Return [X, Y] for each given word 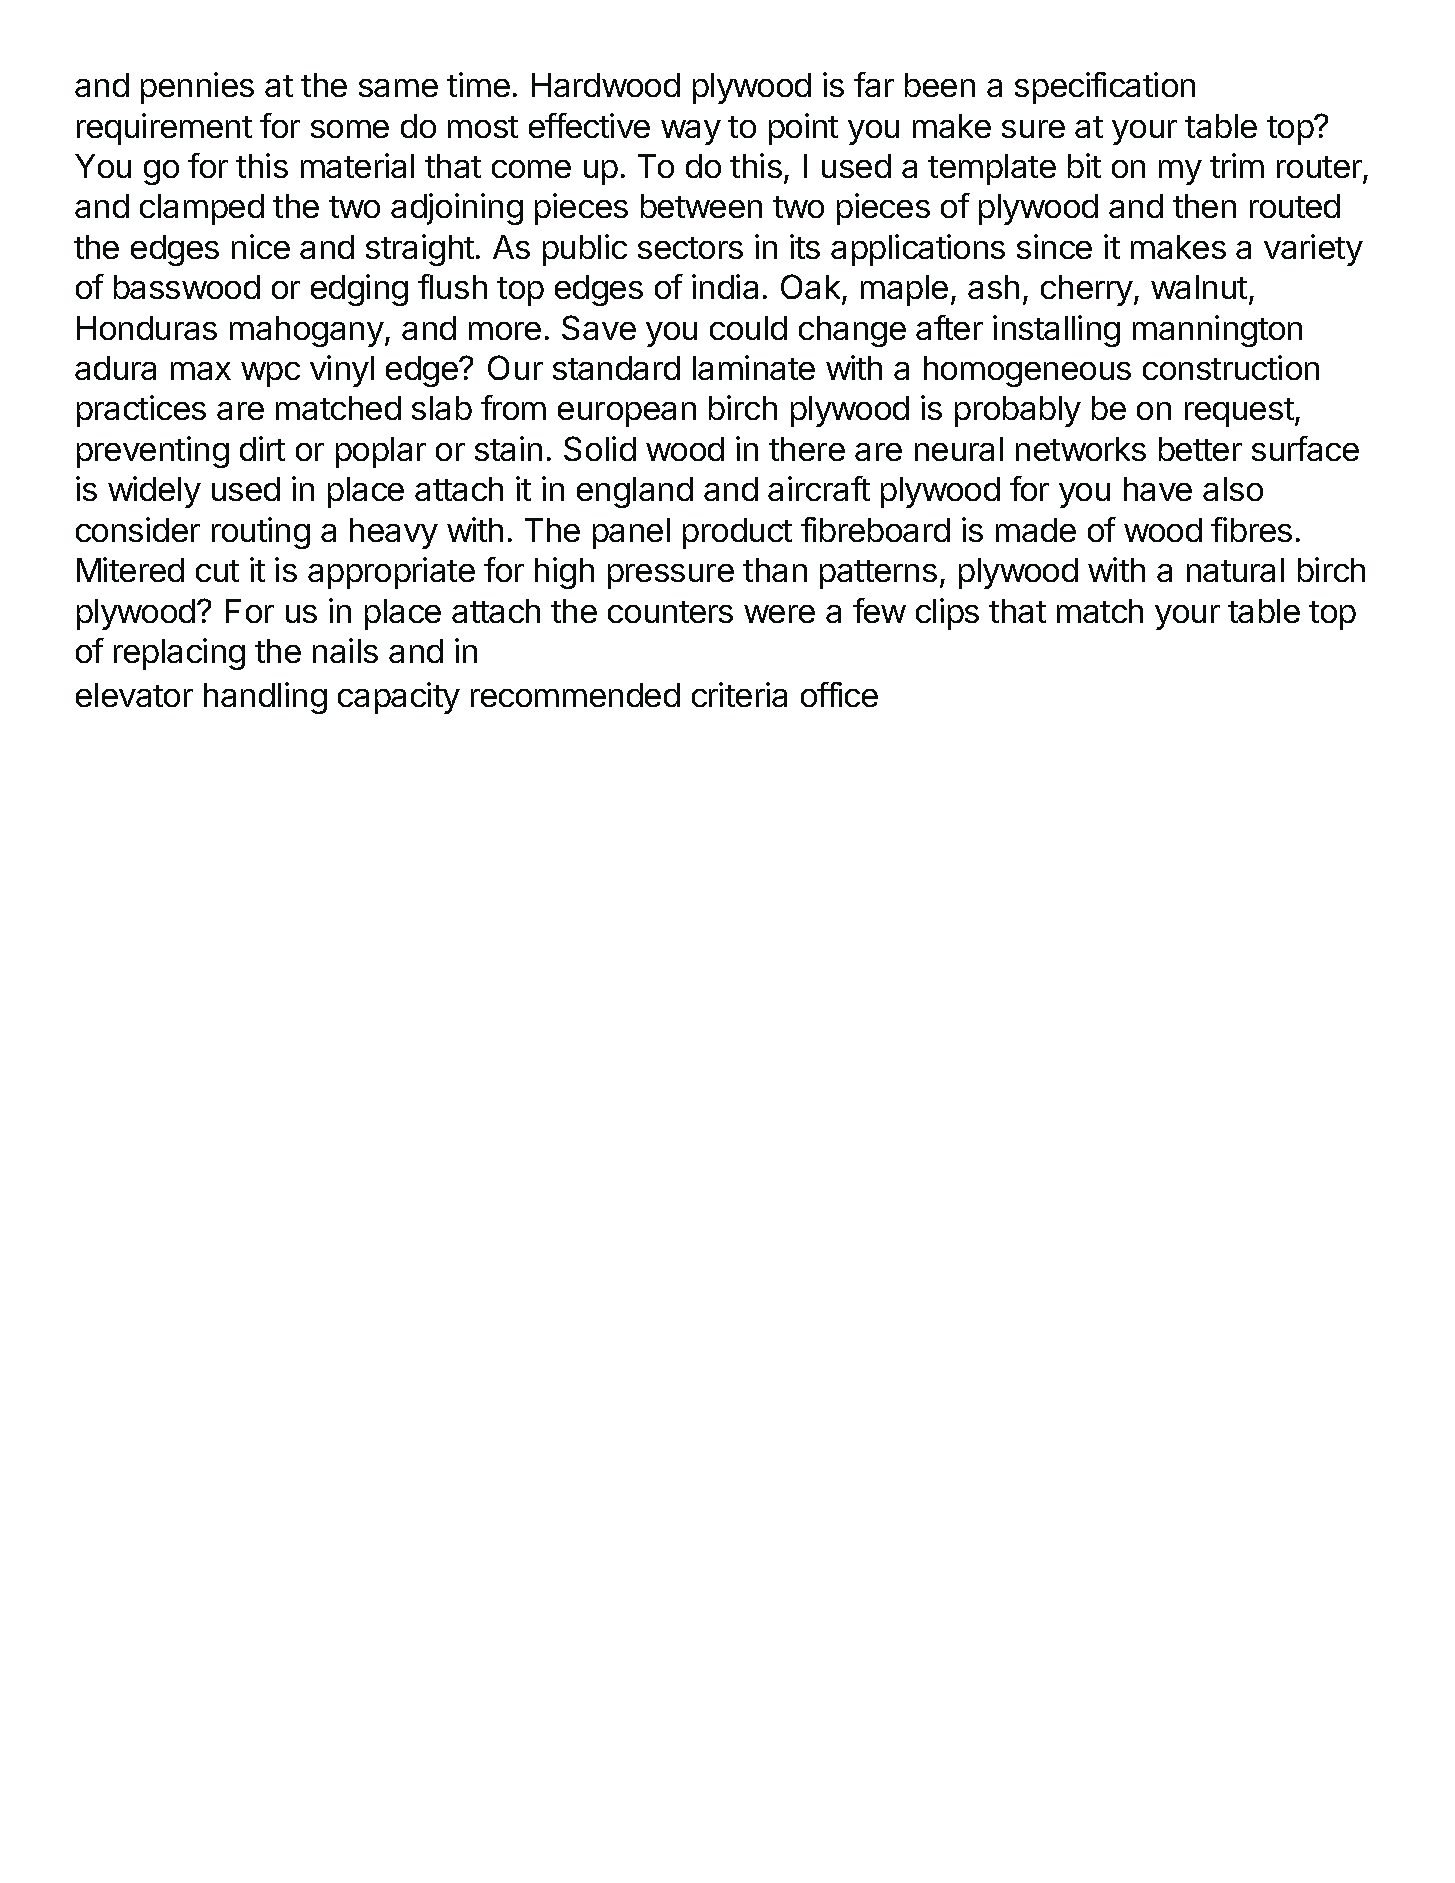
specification [1105, 88]
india [725, 286]
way [691, 132]
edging [359, 290]
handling [265, 698]
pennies [197, 88]
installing [1056, 331]
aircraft [819, 488]
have [1158, 489]
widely [154, 492]
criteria [739, 694]
